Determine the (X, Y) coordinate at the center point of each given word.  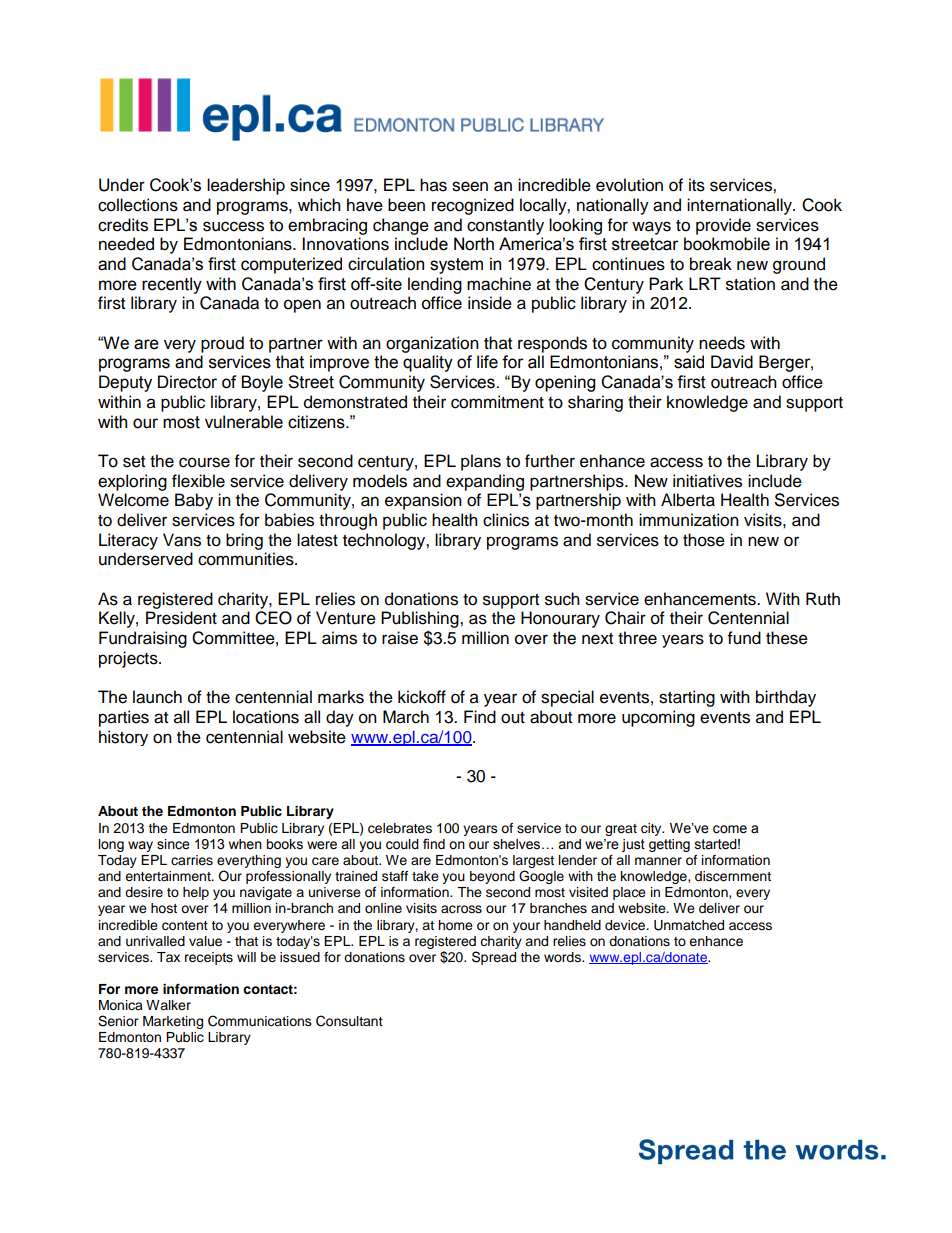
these (787, 638)
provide (723, 226)
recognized (473, 206)
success (233, 226)
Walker (168, 1005)
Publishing (421, 621)
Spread (494, 958)
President (181, 618)
